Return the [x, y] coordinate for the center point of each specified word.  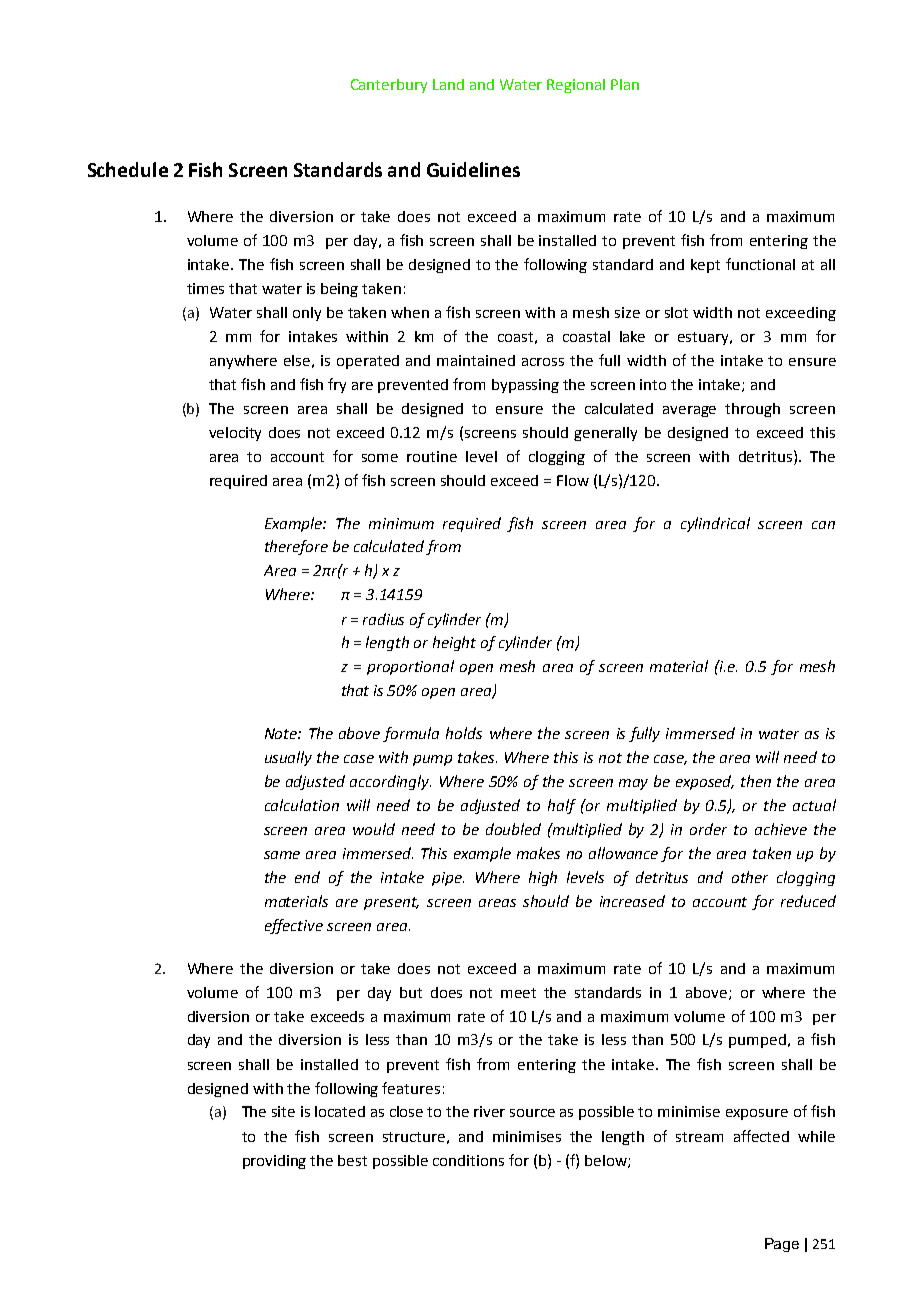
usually [288, 758]
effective [294, 926]
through [752, 410]
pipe [448, 879]
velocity [235, 434]
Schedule [128, 169]
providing [274, 1162]
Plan [625, 84]
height [454, 643]
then [756, 781]
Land [448, 84]
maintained [476, 360]
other [750, 877]
